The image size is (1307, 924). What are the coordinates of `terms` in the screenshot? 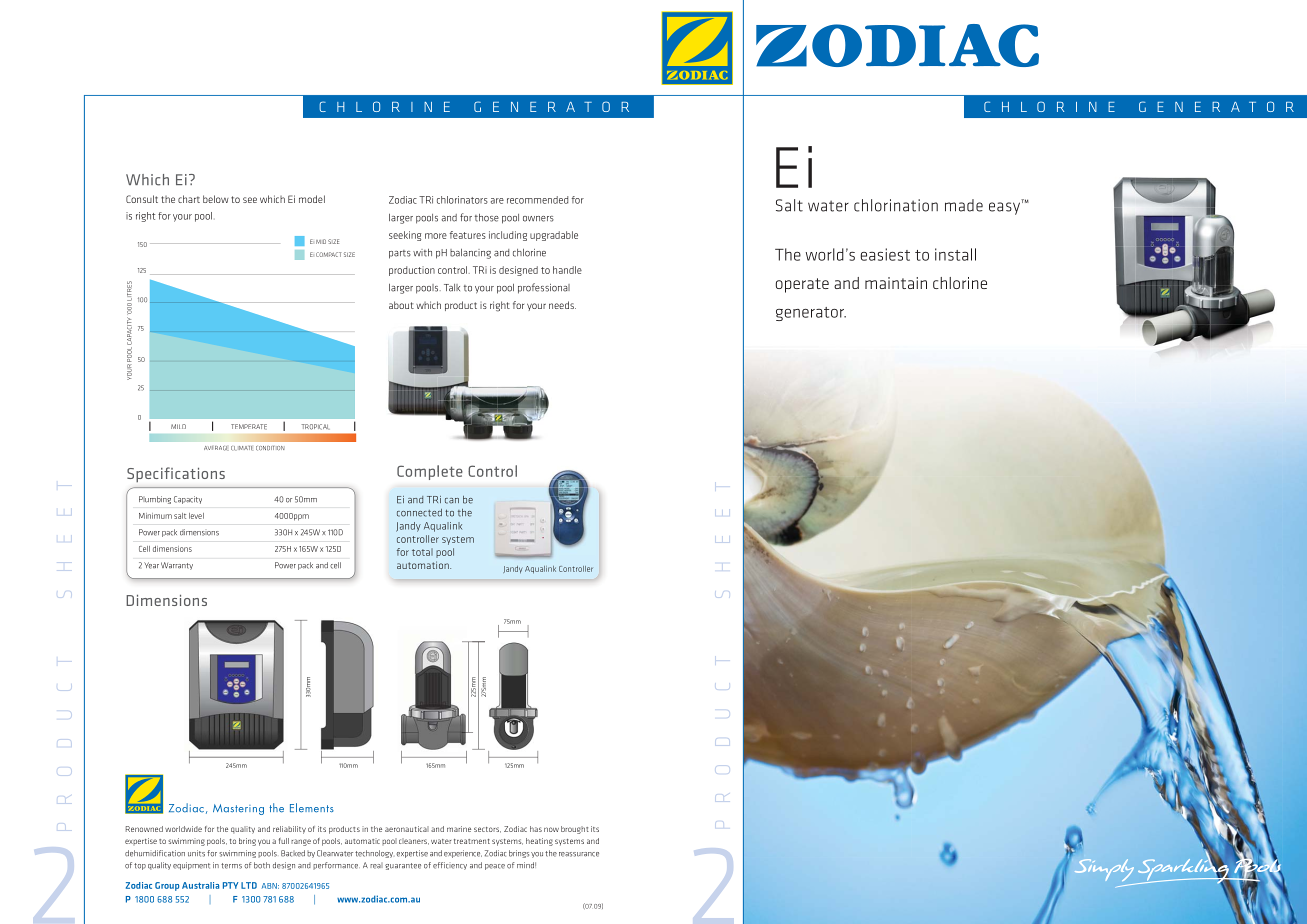 It's located at (231, 866).
